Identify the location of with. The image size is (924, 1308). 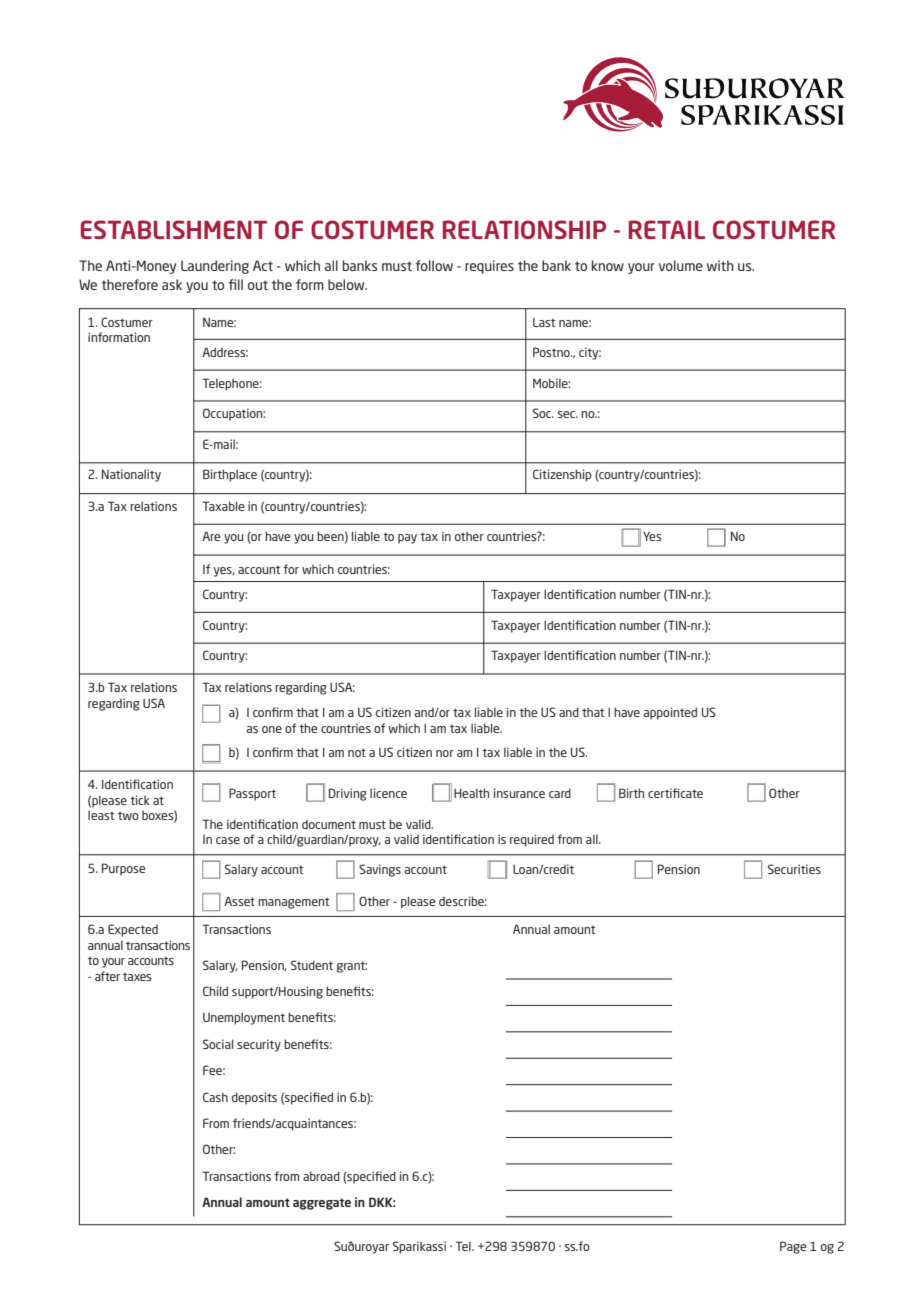
(720, 265).
